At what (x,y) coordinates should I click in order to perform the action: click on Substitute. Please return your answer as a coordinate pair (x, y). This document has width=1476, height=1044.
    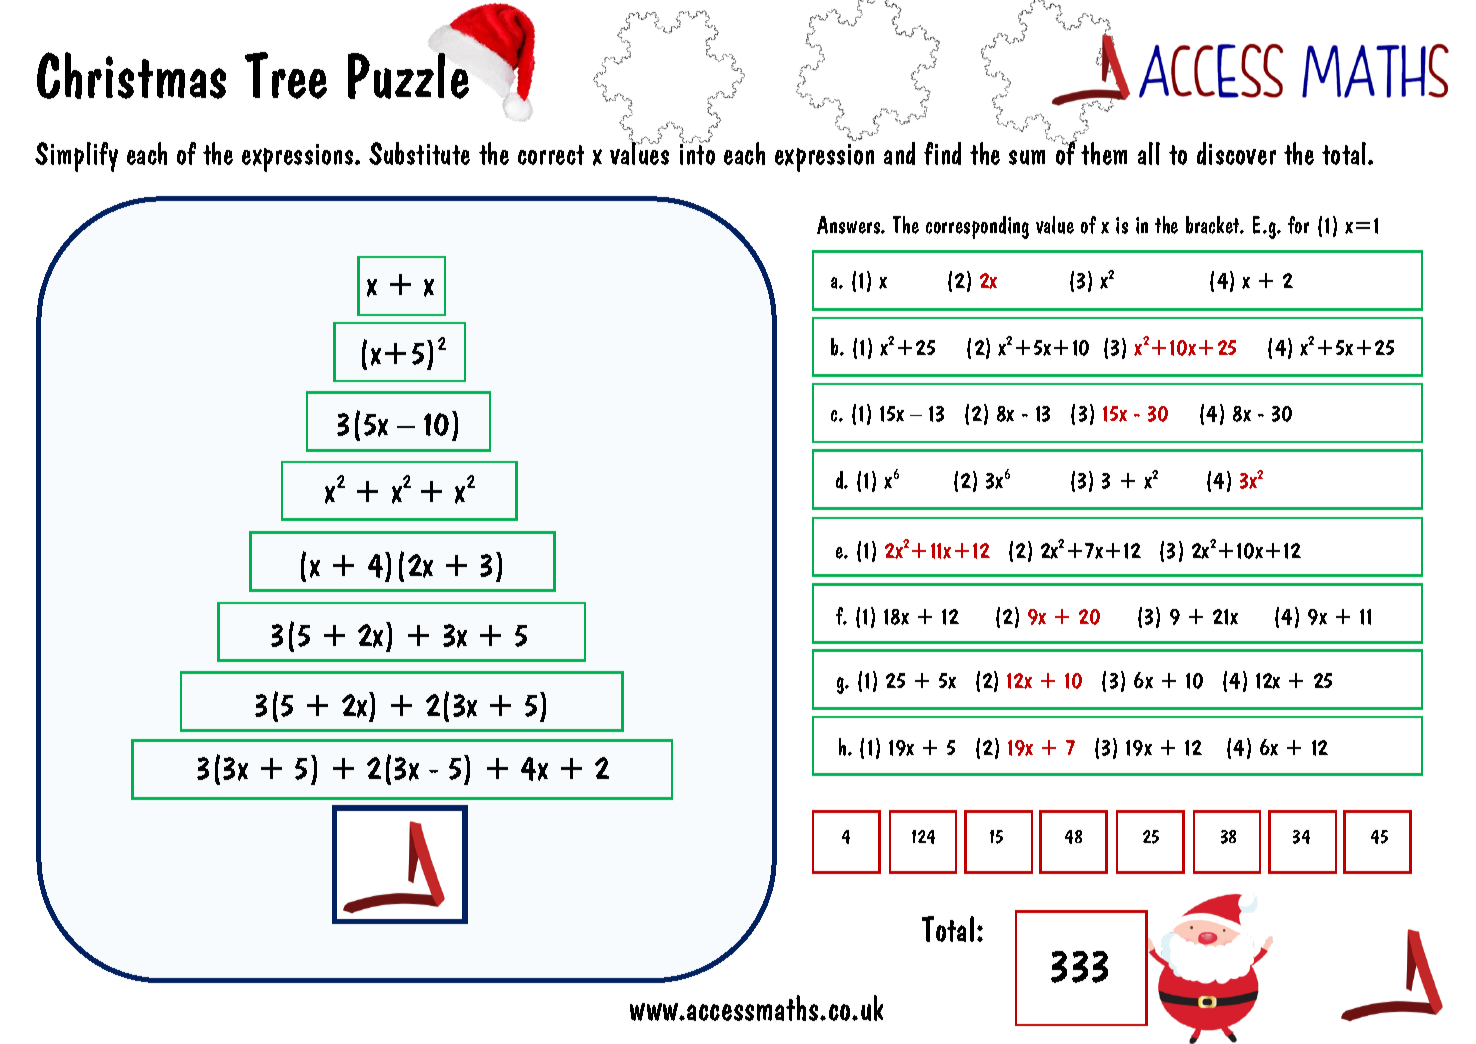
    Looking at the image, I should click on (419, 153).
